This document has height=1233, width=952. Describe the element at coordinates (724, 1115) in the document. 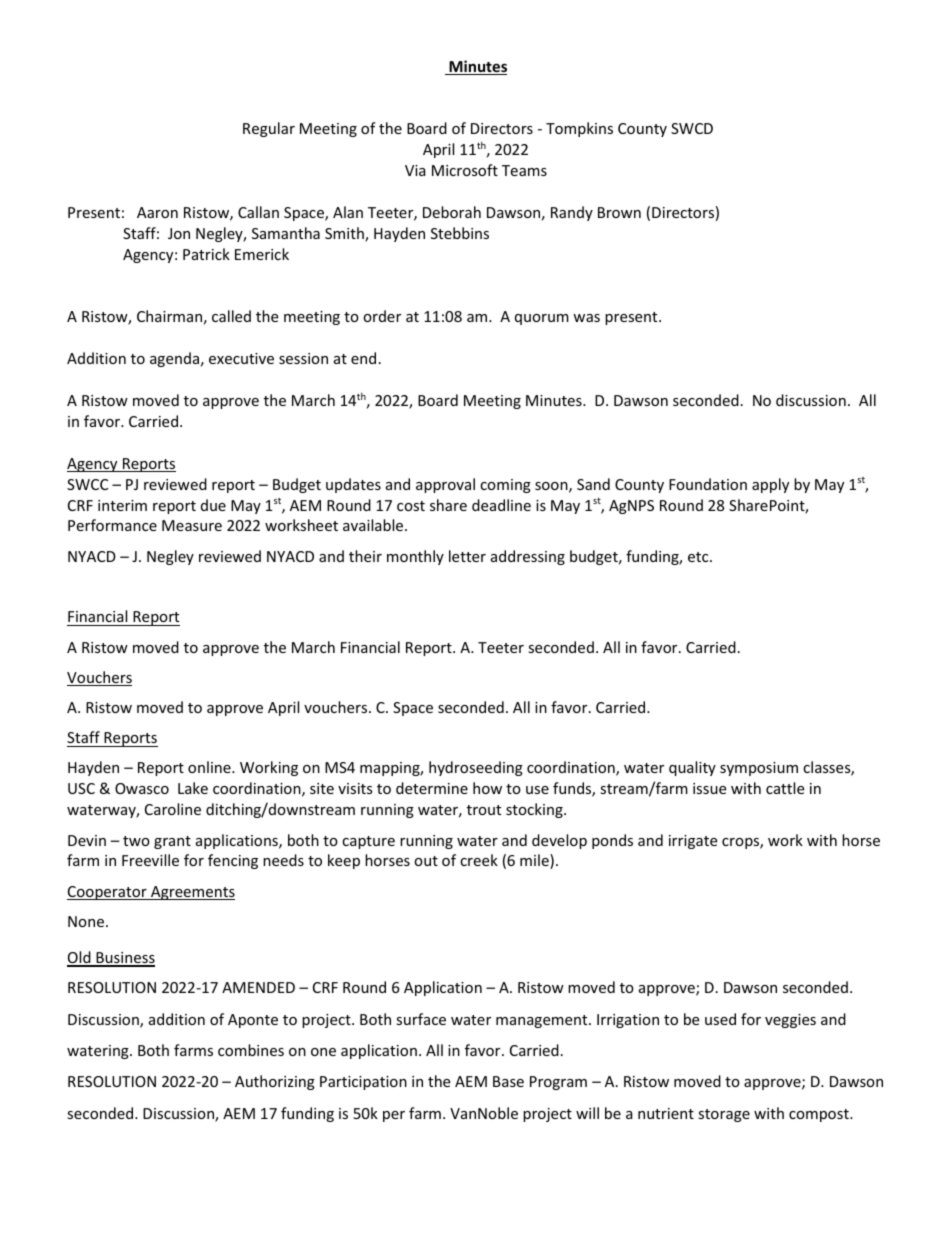

I see `storage` at that location.
